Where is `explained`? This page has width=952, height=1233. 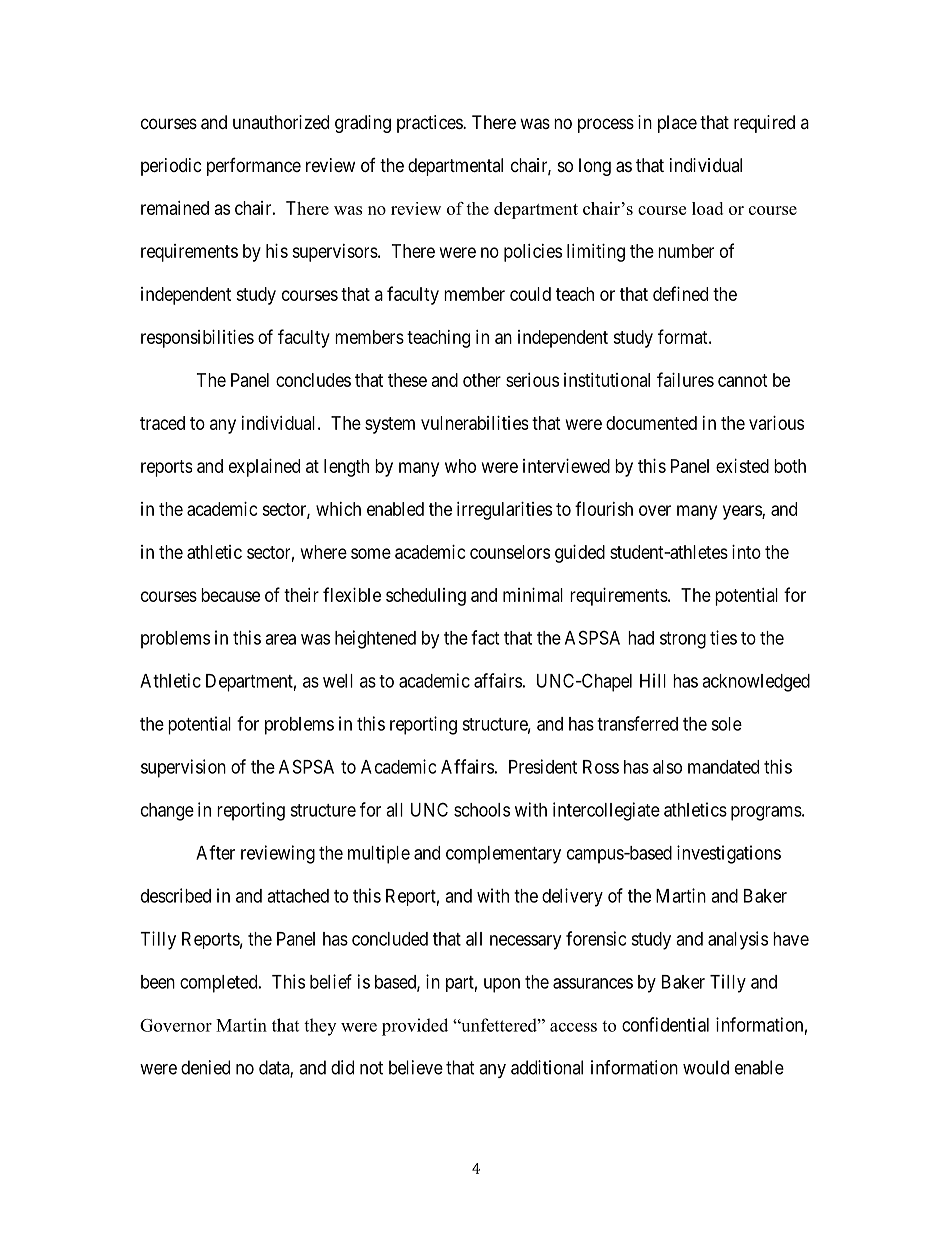 explained is located at coordinates (264, 468).
